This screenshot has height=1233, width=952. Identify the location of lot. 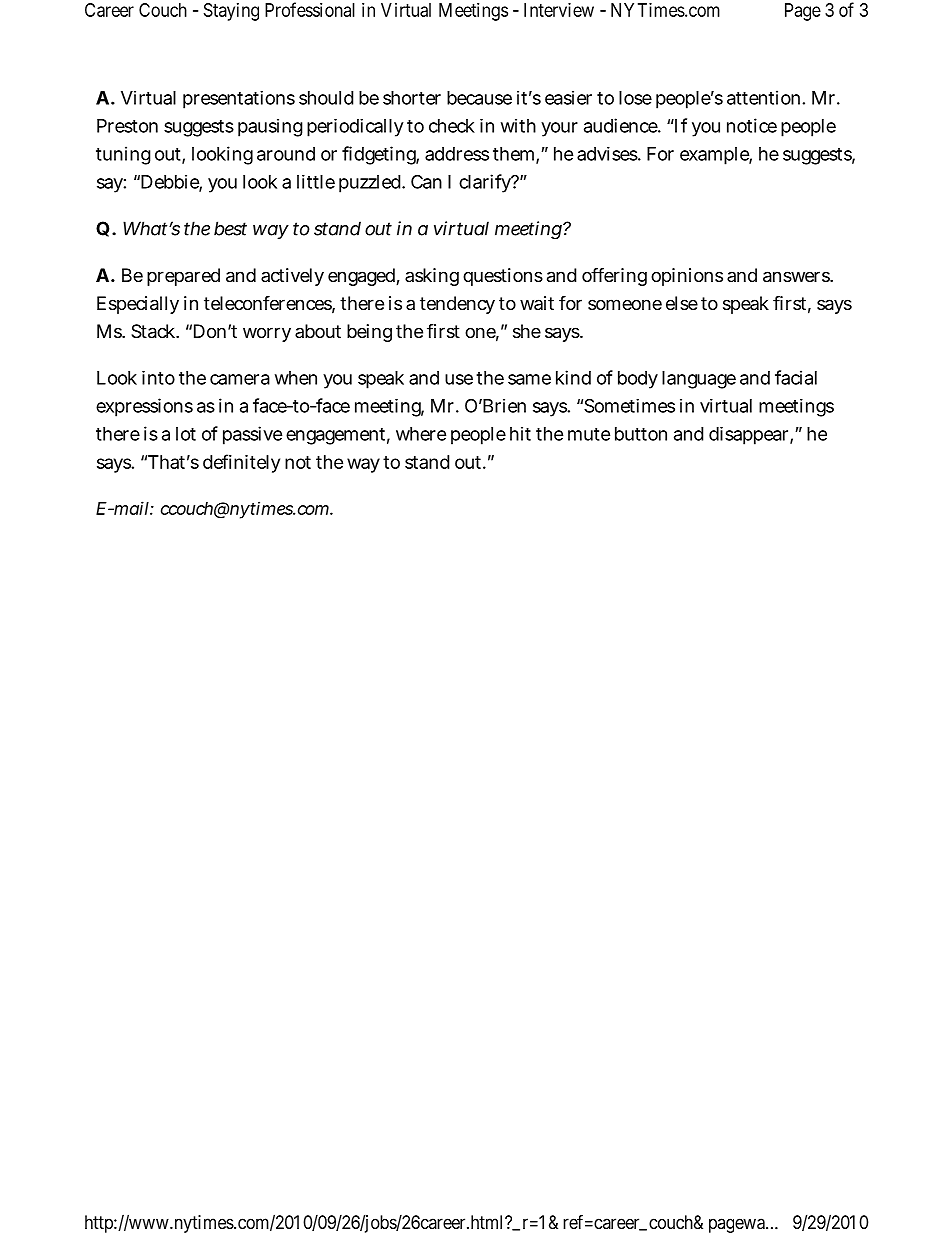
(186, 434).
